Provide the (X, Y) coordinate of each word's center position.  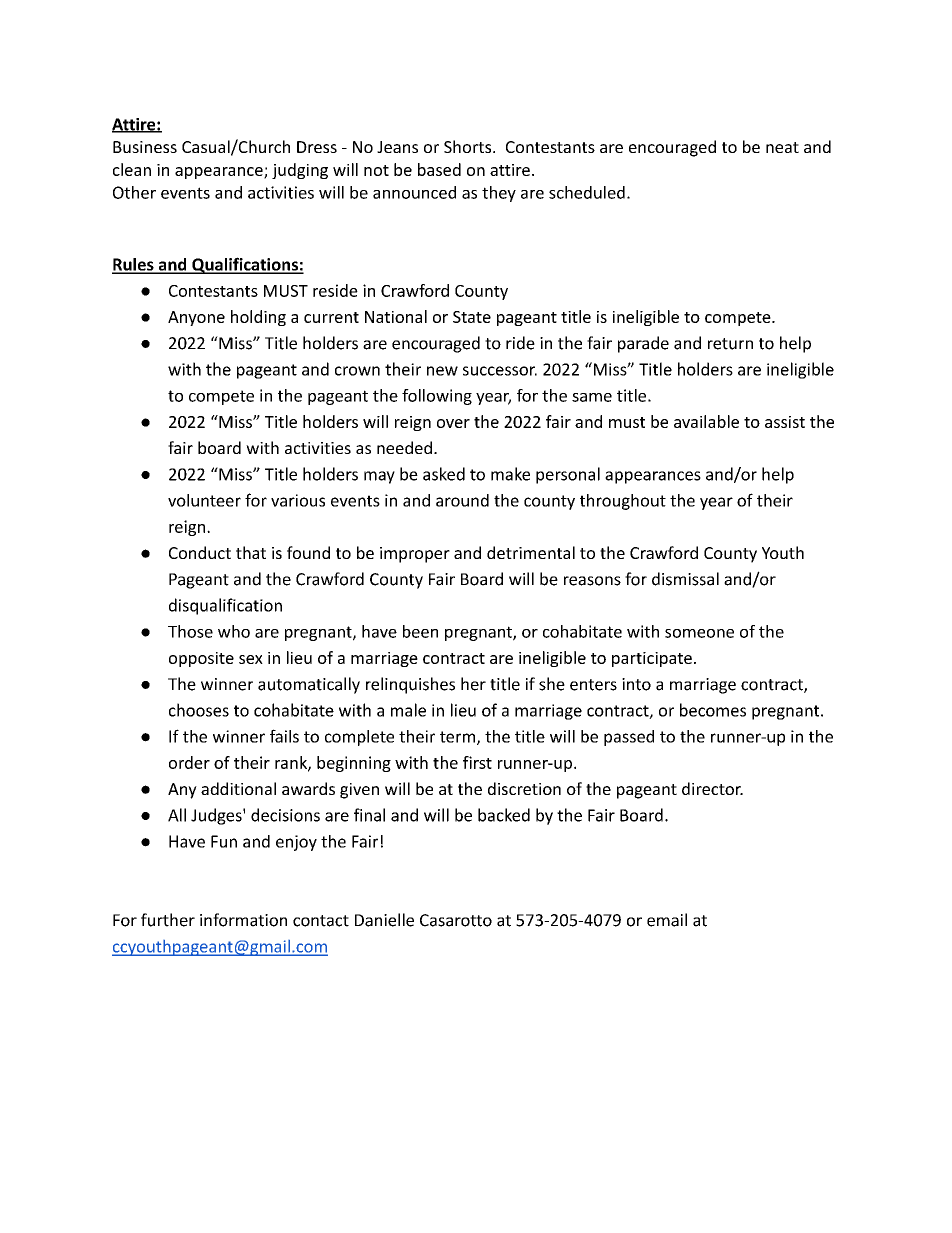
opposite (201, 659)
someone (699, 633)
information (243, 920)
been (420, 631)
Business (145, 147)
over (453, 423)
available (706, 421)
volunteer (204, 500)
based (439, 169)
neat (782, 147)
